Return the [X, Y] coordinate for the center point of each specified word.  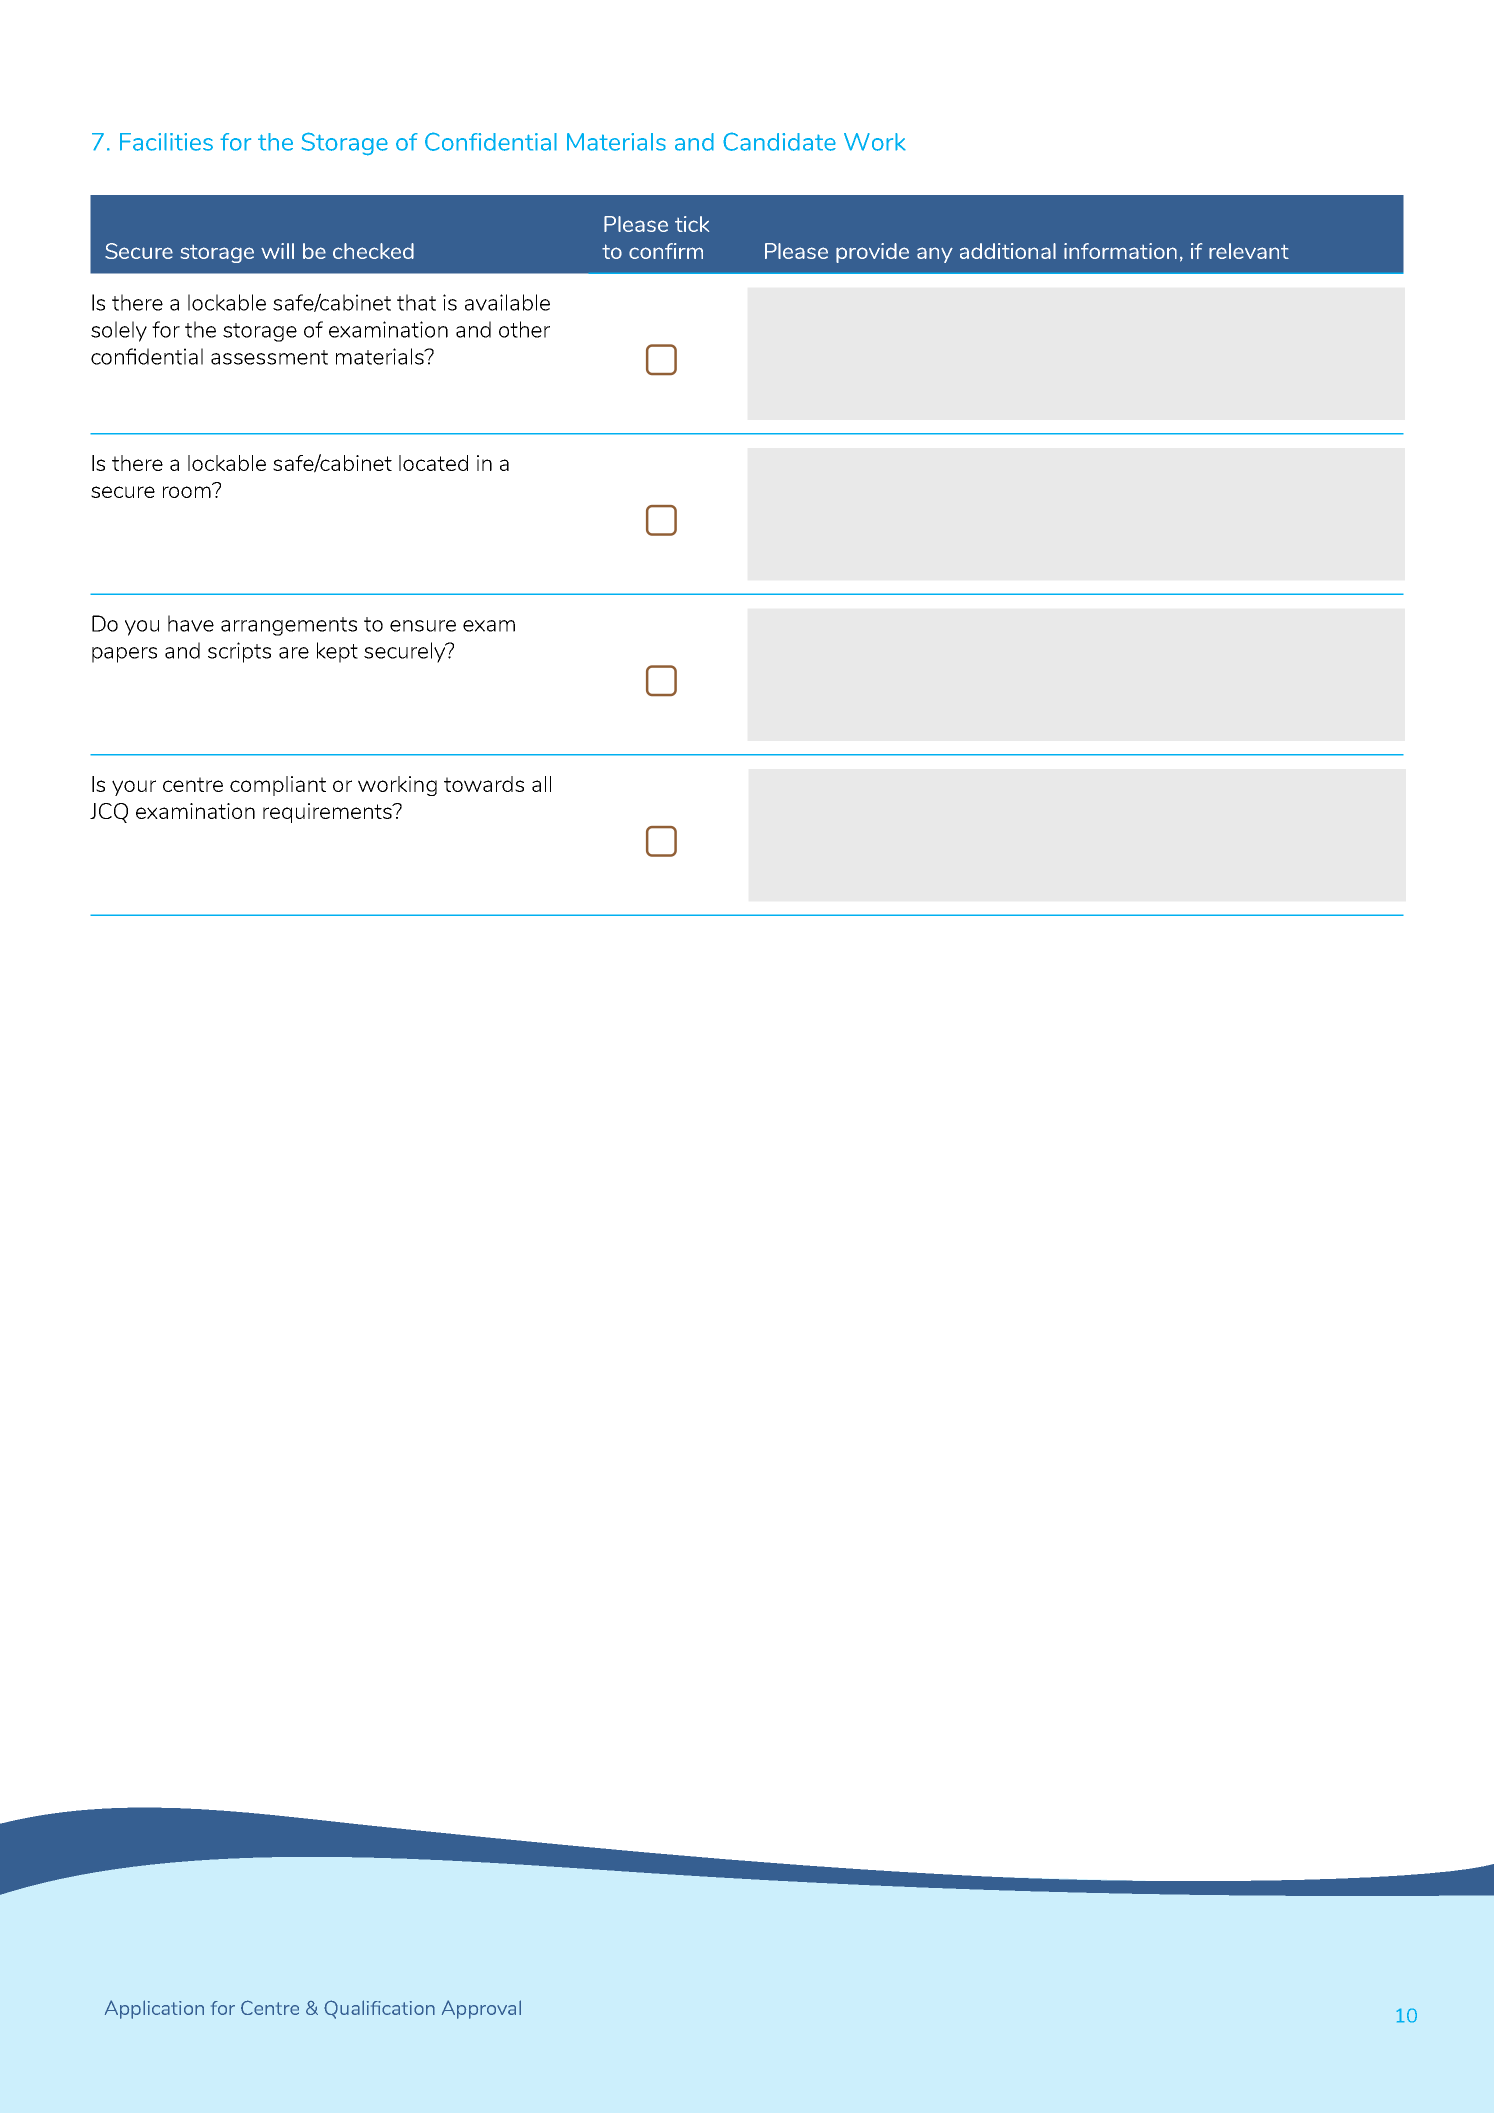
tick [692, 224]
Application [154, 2009]
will [277, 251]
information [1120, 251]
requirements [328, 813]
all [541, 784]
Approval [481, 2009]
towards [484, 784]
